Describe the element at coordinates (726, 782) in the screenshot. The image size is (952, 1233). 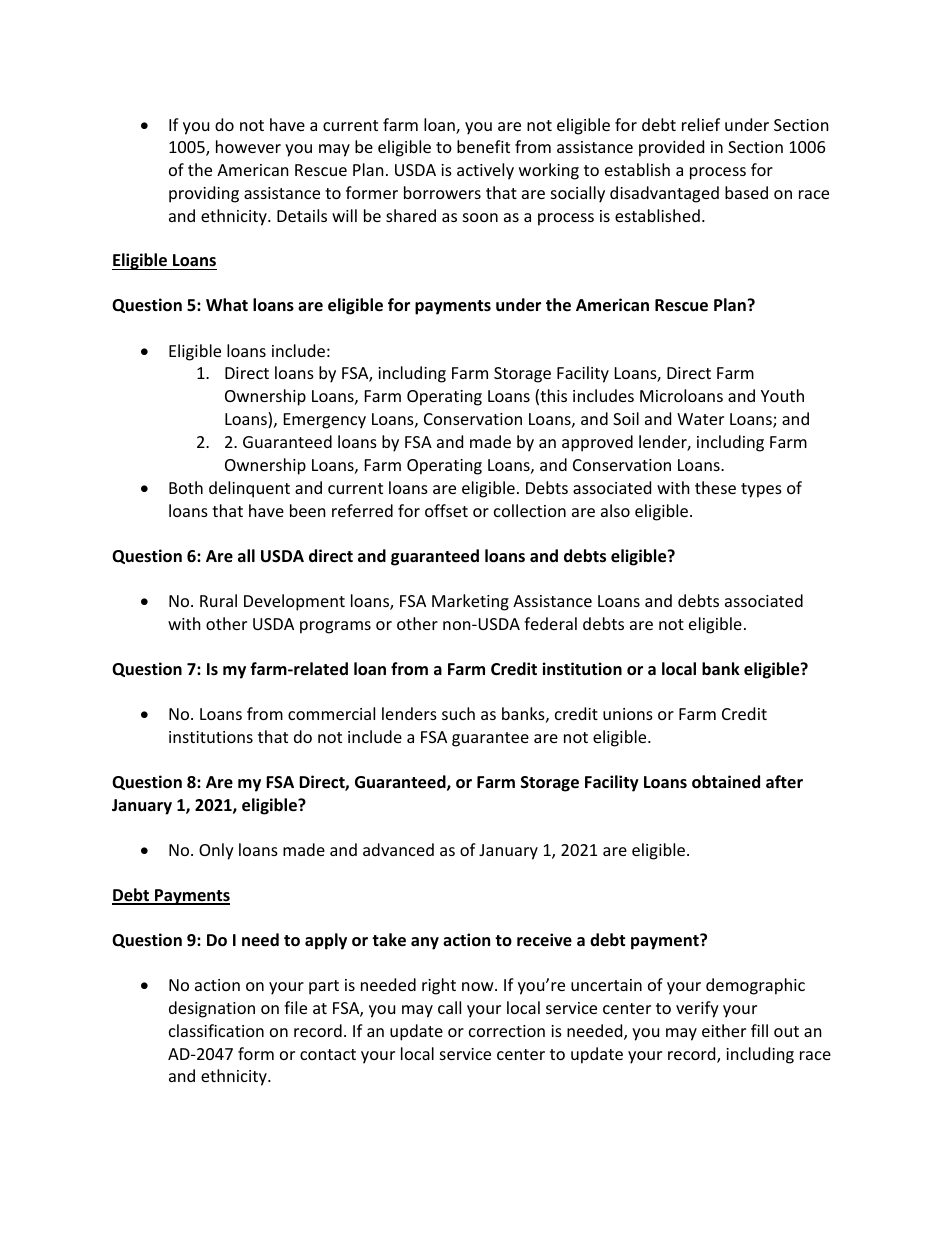
I see `obtained` at that location.
